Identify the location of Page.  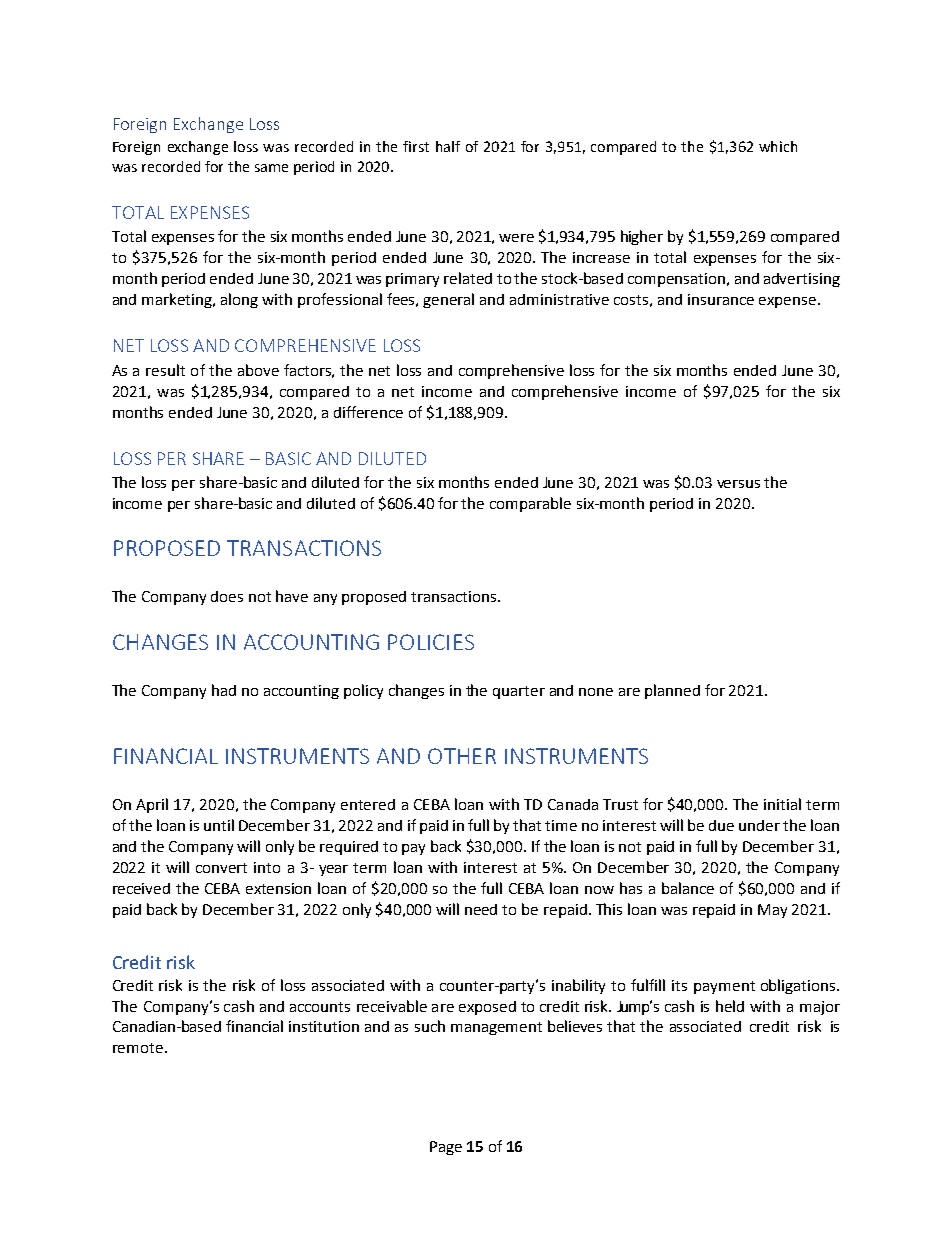
(446, 1148).
